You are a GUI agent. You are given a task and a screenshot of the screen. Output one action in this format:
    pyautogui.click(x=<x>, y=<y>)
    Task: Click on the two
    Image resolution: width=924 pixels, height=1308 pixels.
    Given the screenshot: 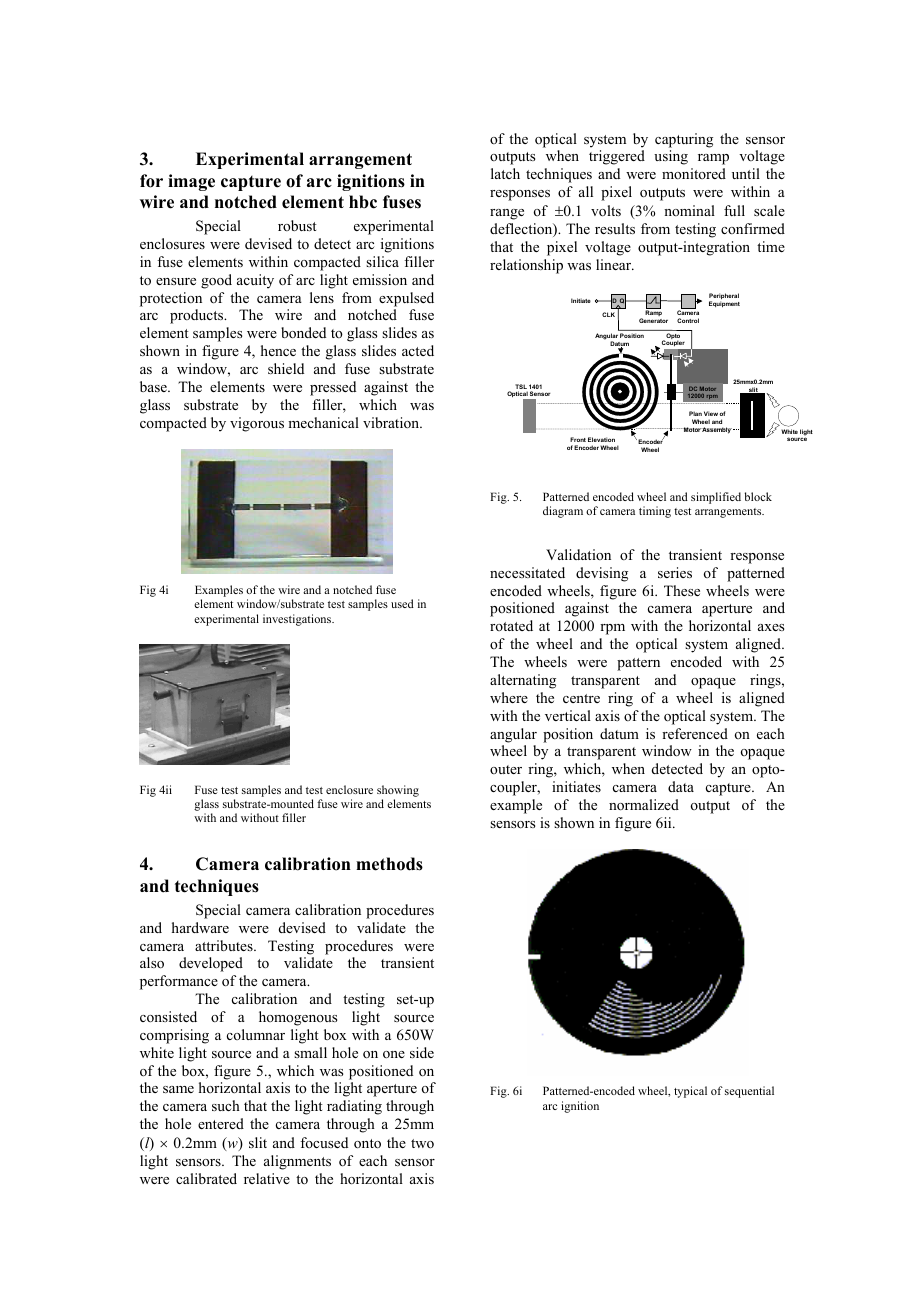 What is the action you would take?
    pyautogui.click(x=422, y=1143)
